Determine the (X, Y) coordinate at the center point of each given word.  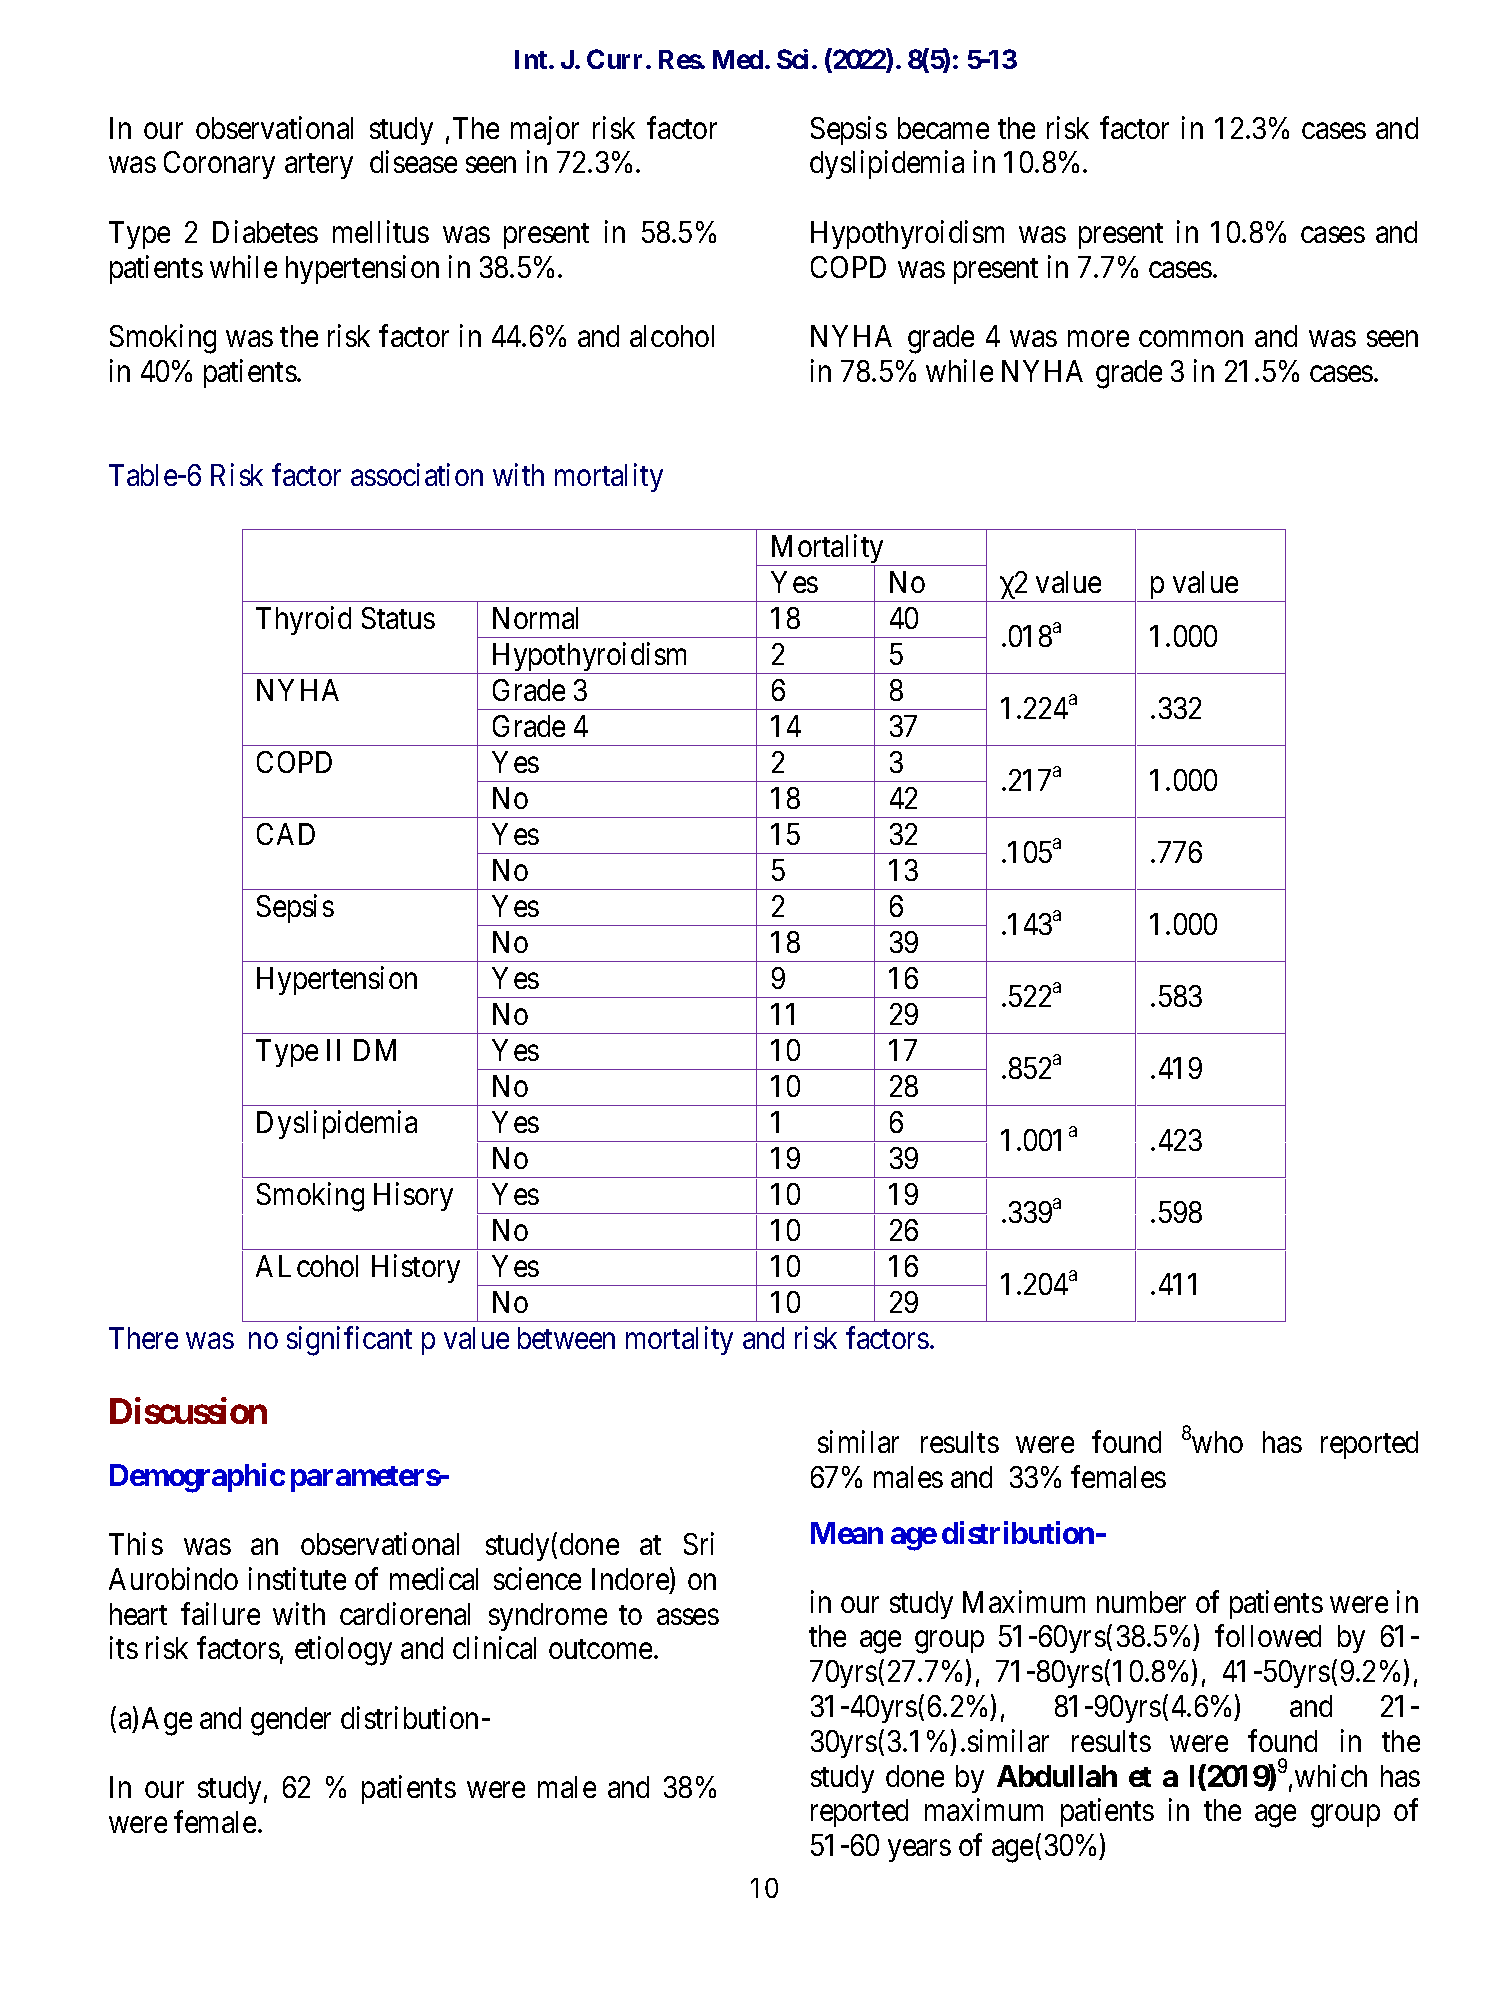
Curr (617, 59)
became (943, 128)
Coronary (219, 165)
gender (291, 1721)
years (919, 1851)
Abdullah (1057, 1776)
